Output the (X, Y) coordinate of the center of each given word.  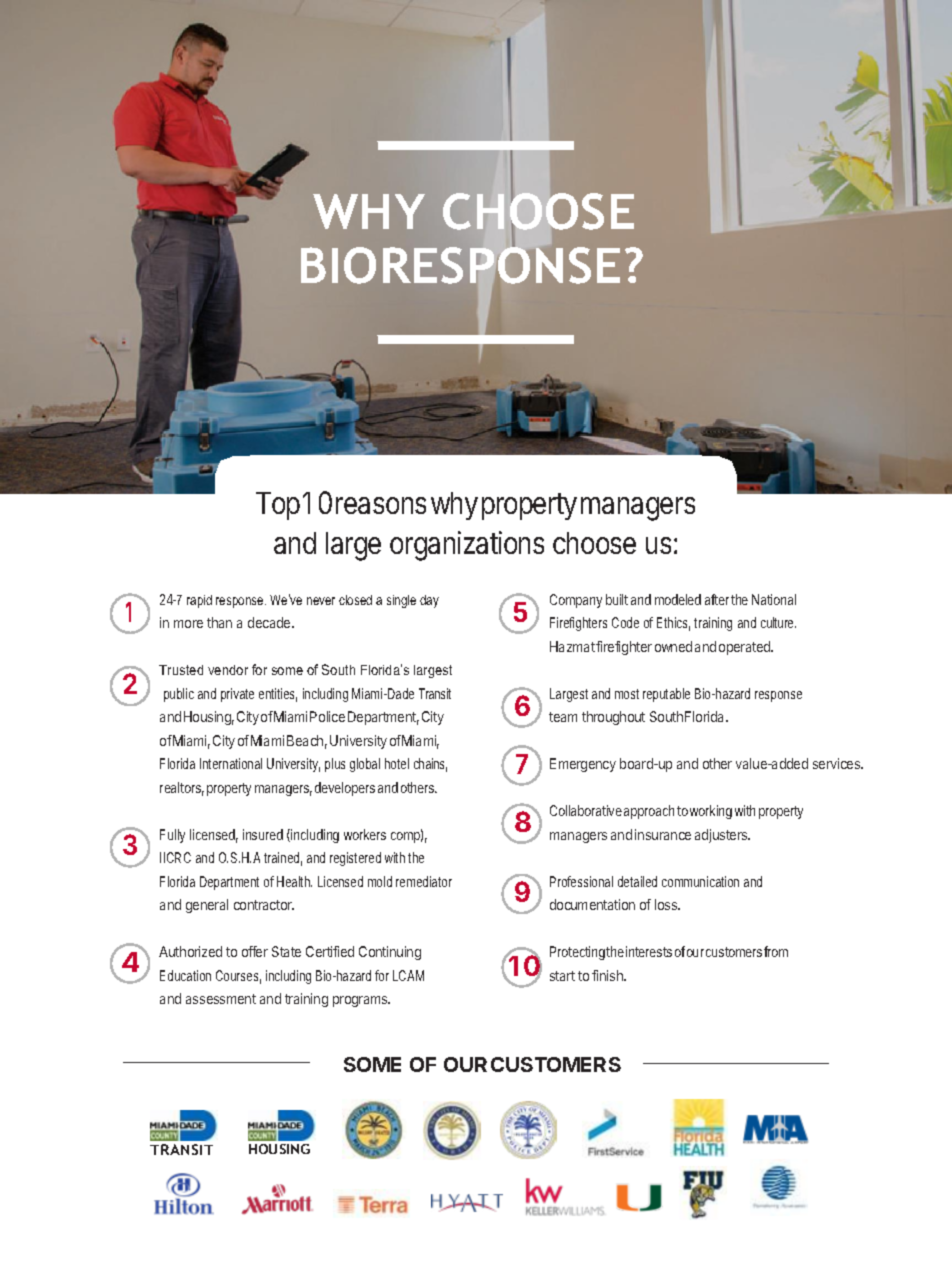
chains (430, 765)
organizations (467, 546)
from (776, 951)
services (838, 763)
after (717, 599)
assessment (221, 999)
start (562, 976)
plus (335, 765)
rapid (199, 601)
